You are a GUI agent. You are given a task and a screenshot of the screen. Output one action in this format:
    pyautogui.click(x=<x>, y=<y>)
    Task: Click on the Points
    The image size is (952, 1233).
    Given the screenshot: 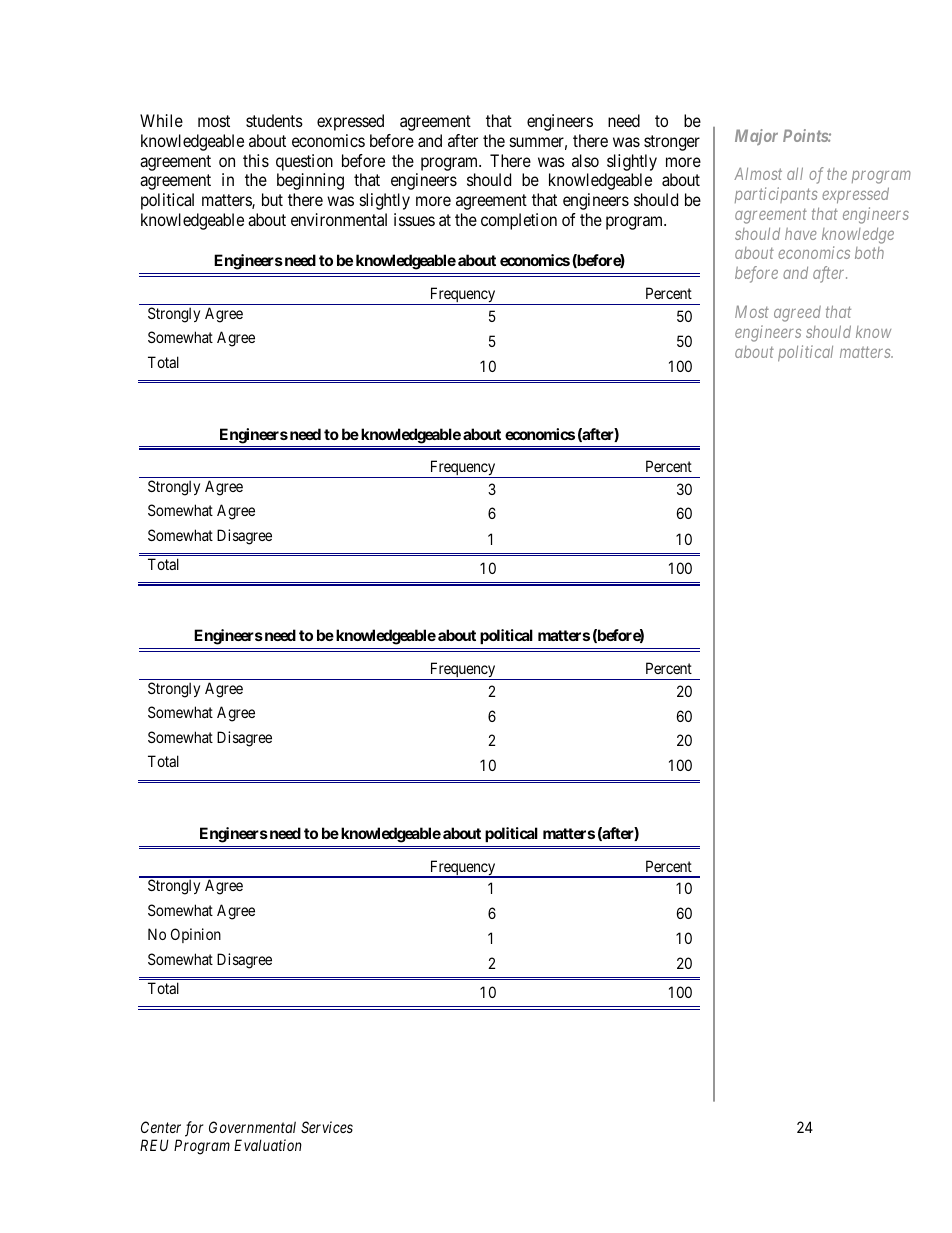 What is the action you would take?
    pyautogui.click(x=806, y=135)
